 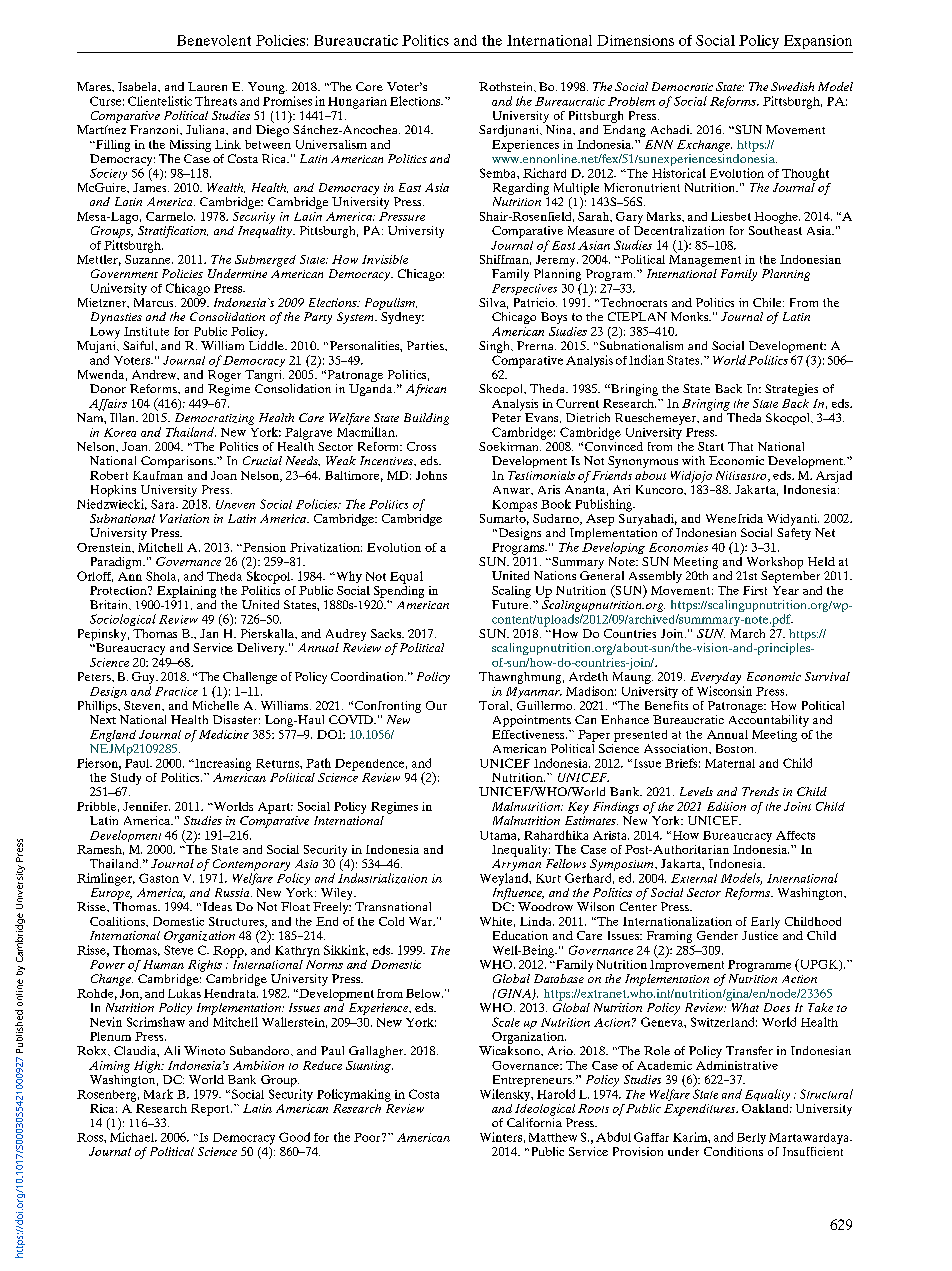 What do you see at coordinates (740, 446) in the screenshot?
I see `That` at bounding box center [740, 446].
